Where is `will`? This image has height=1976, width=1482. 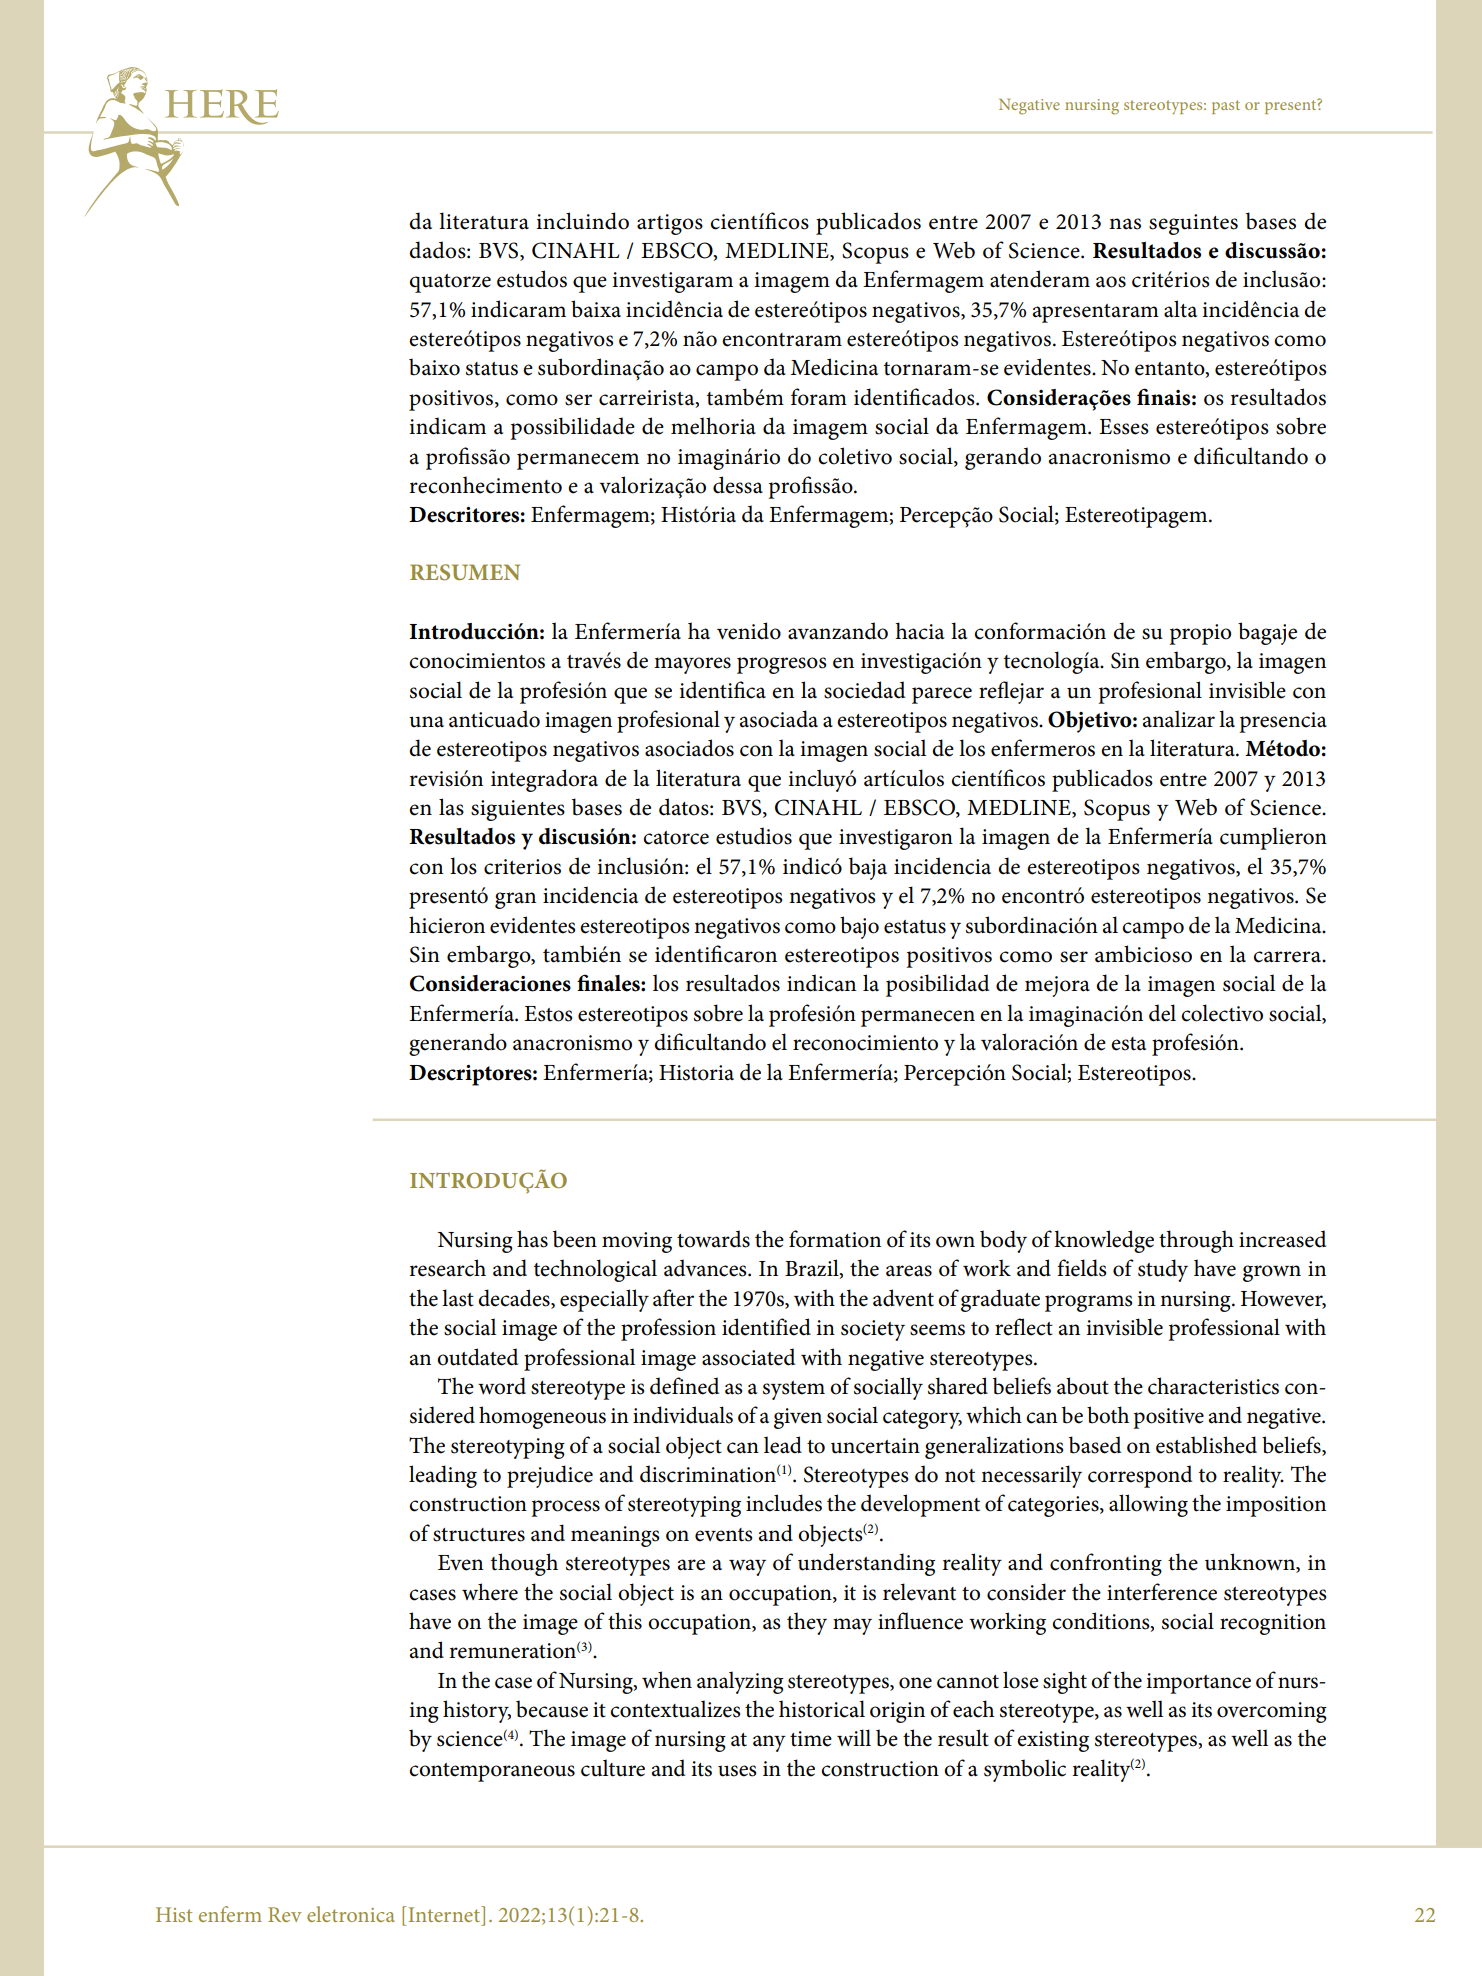
will is located at coordinates (854, 1737).
